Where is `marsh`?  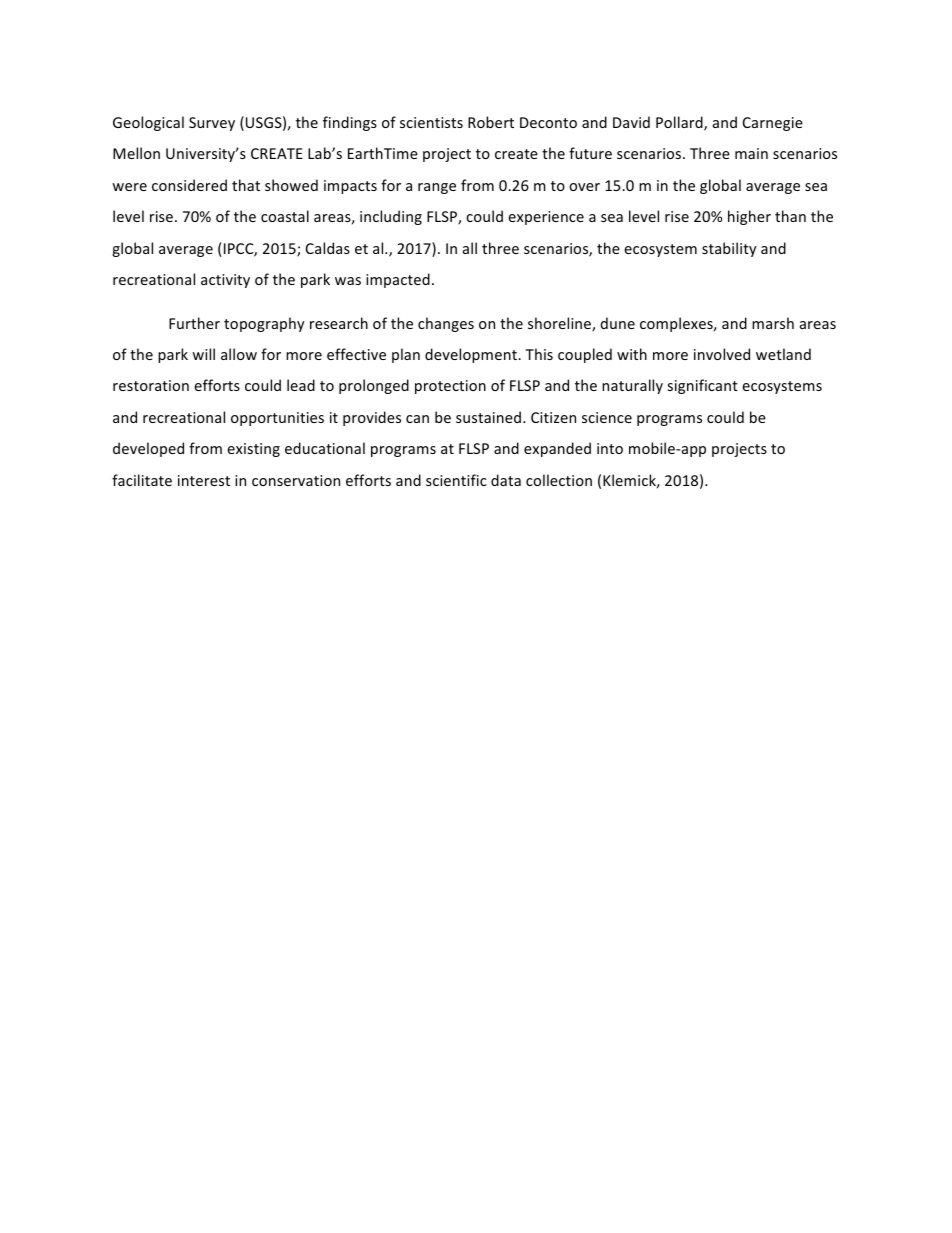
marsh is located at coordinates (773, 323).
